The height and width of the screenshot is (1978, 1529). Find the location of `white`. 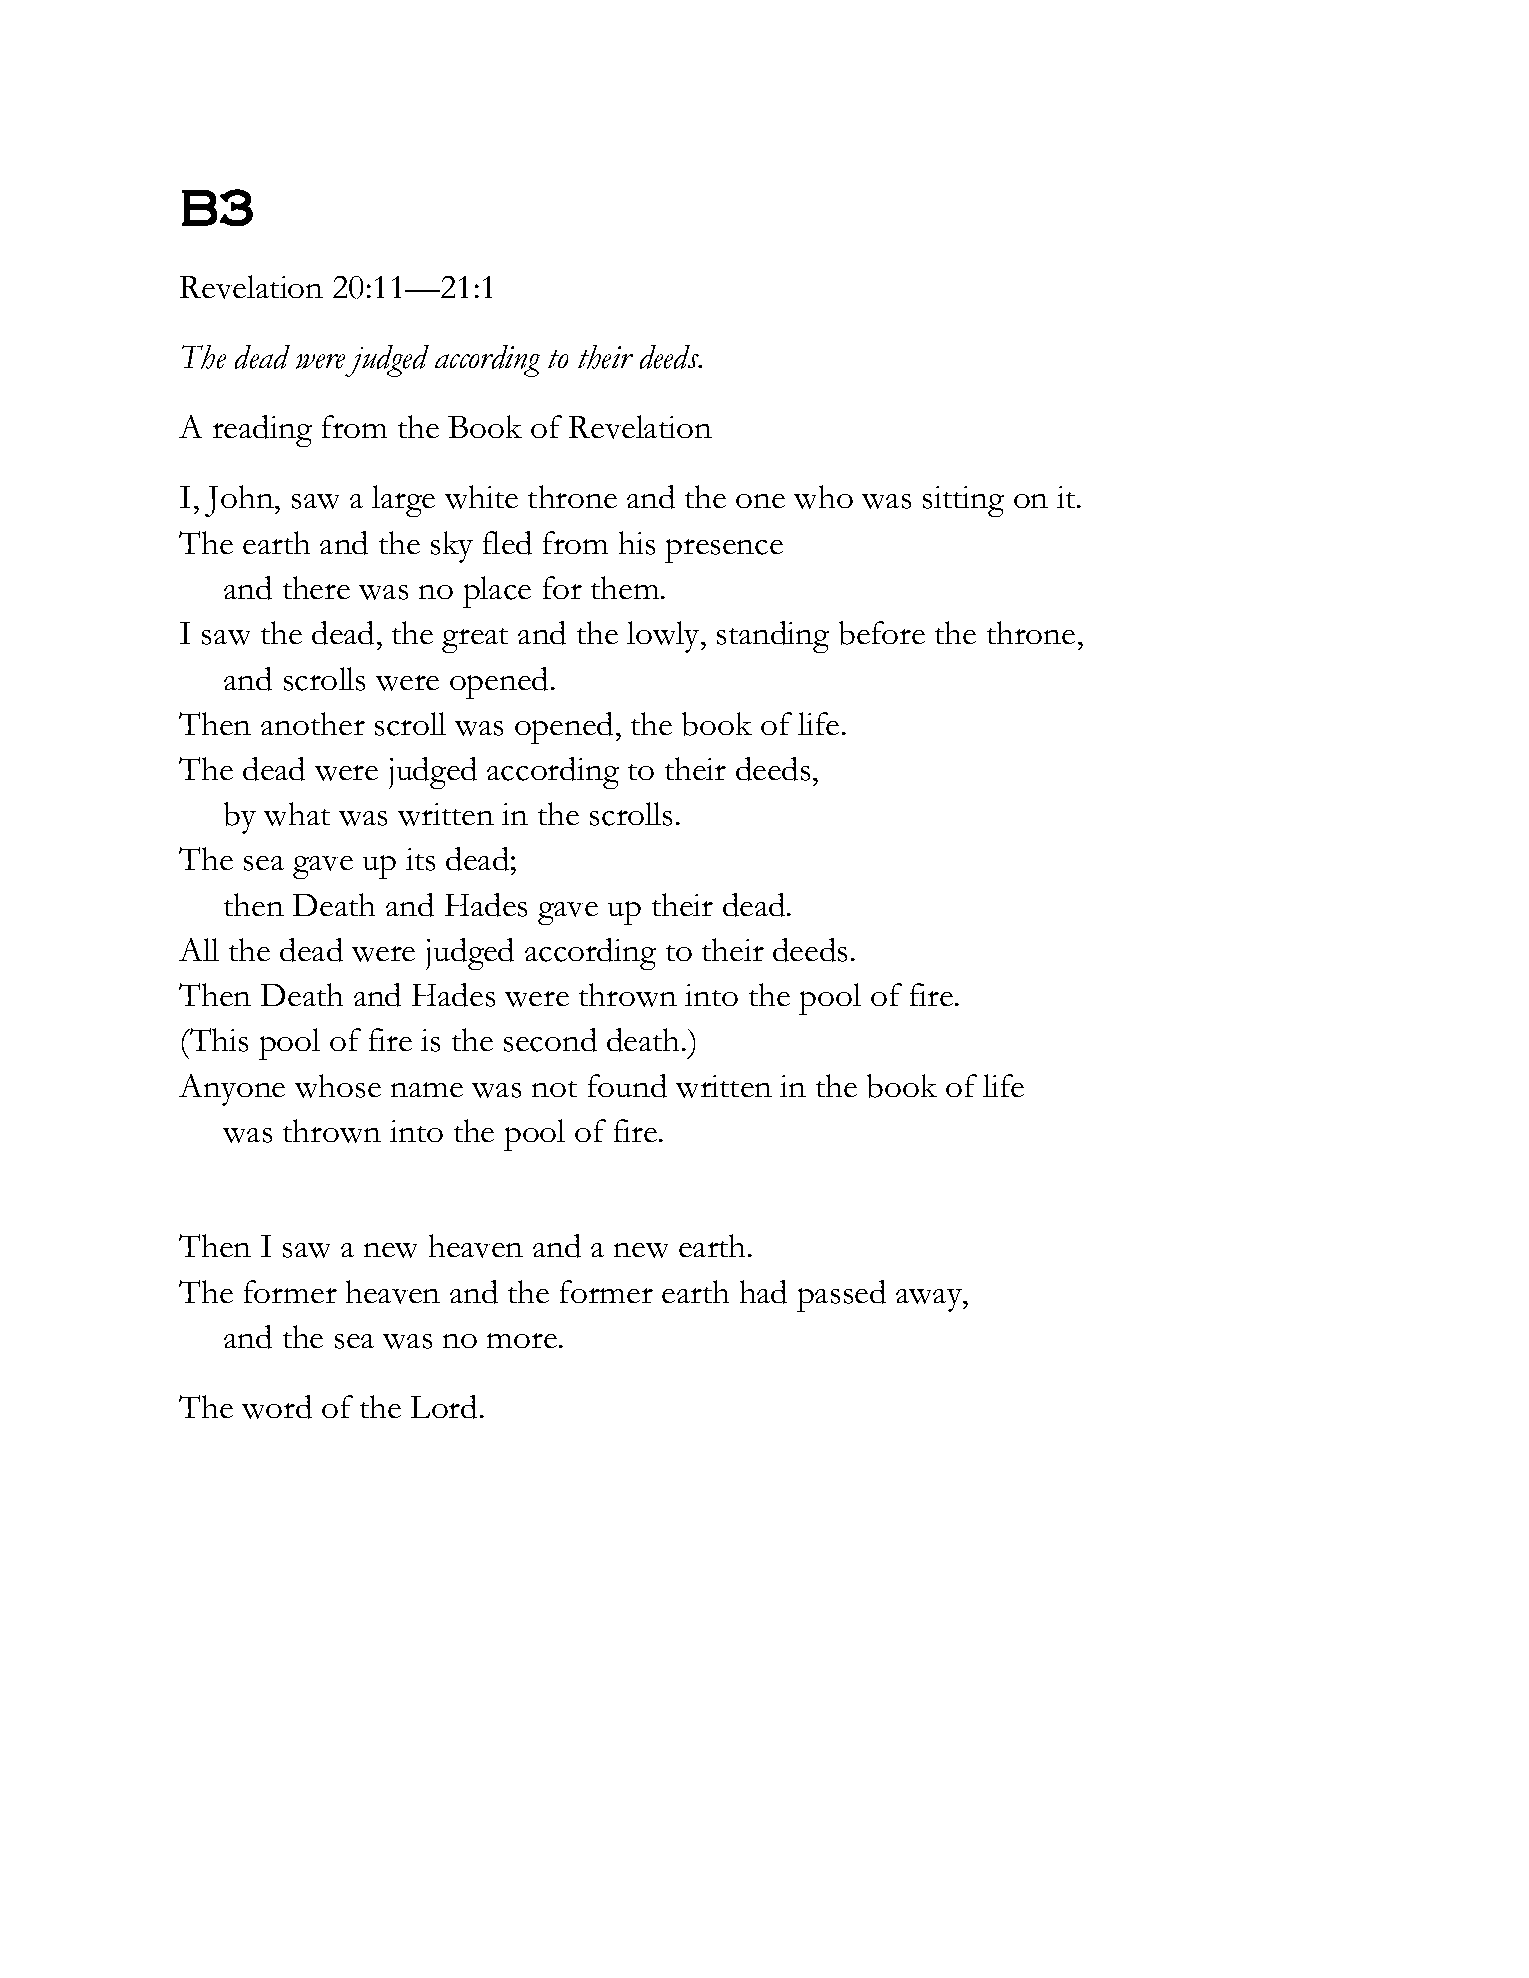

white is located at coordinates (481, 497).
